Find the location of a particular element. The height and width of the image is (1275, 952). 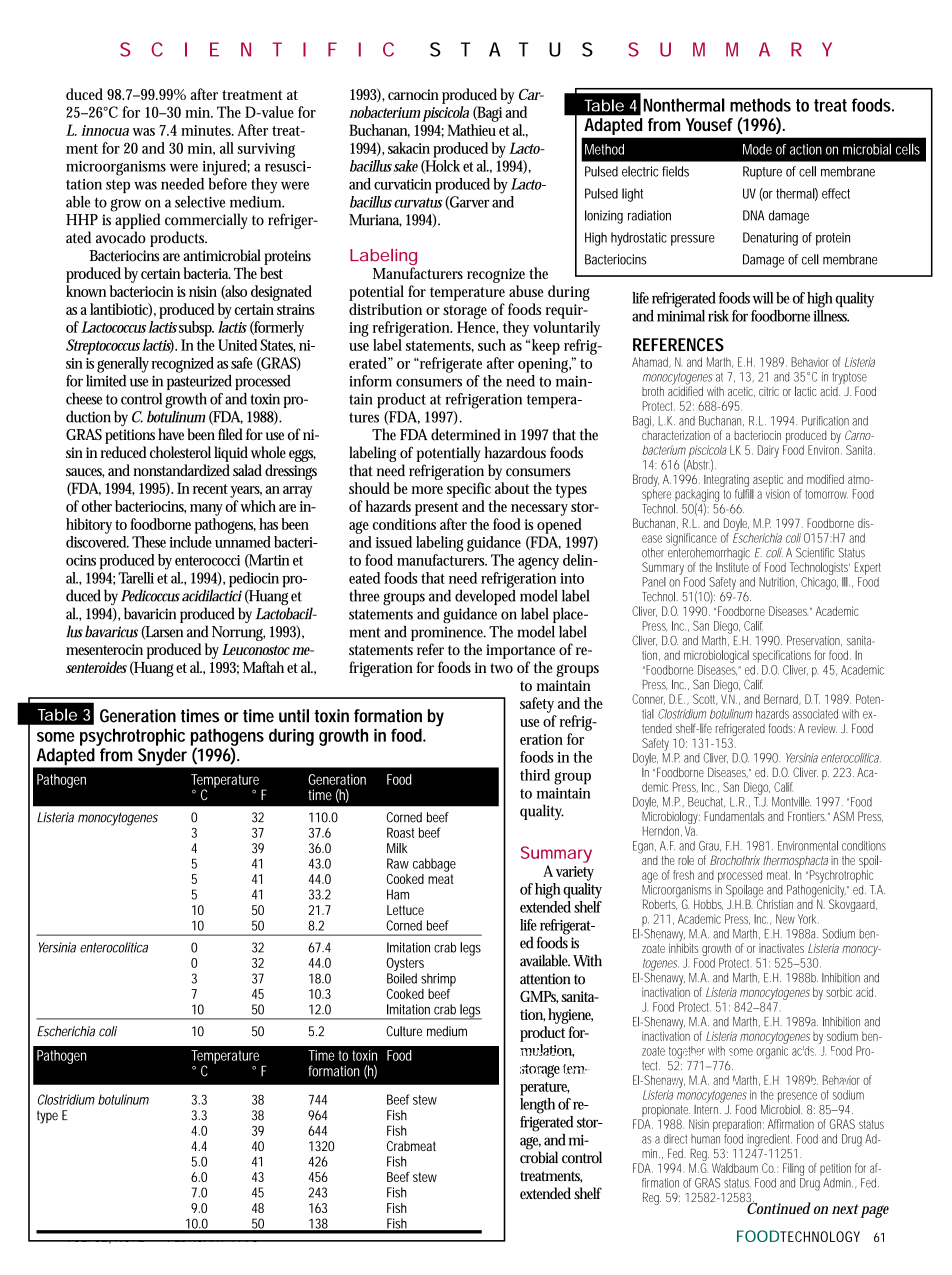

Culture is located at coordinates (404, 1031).
